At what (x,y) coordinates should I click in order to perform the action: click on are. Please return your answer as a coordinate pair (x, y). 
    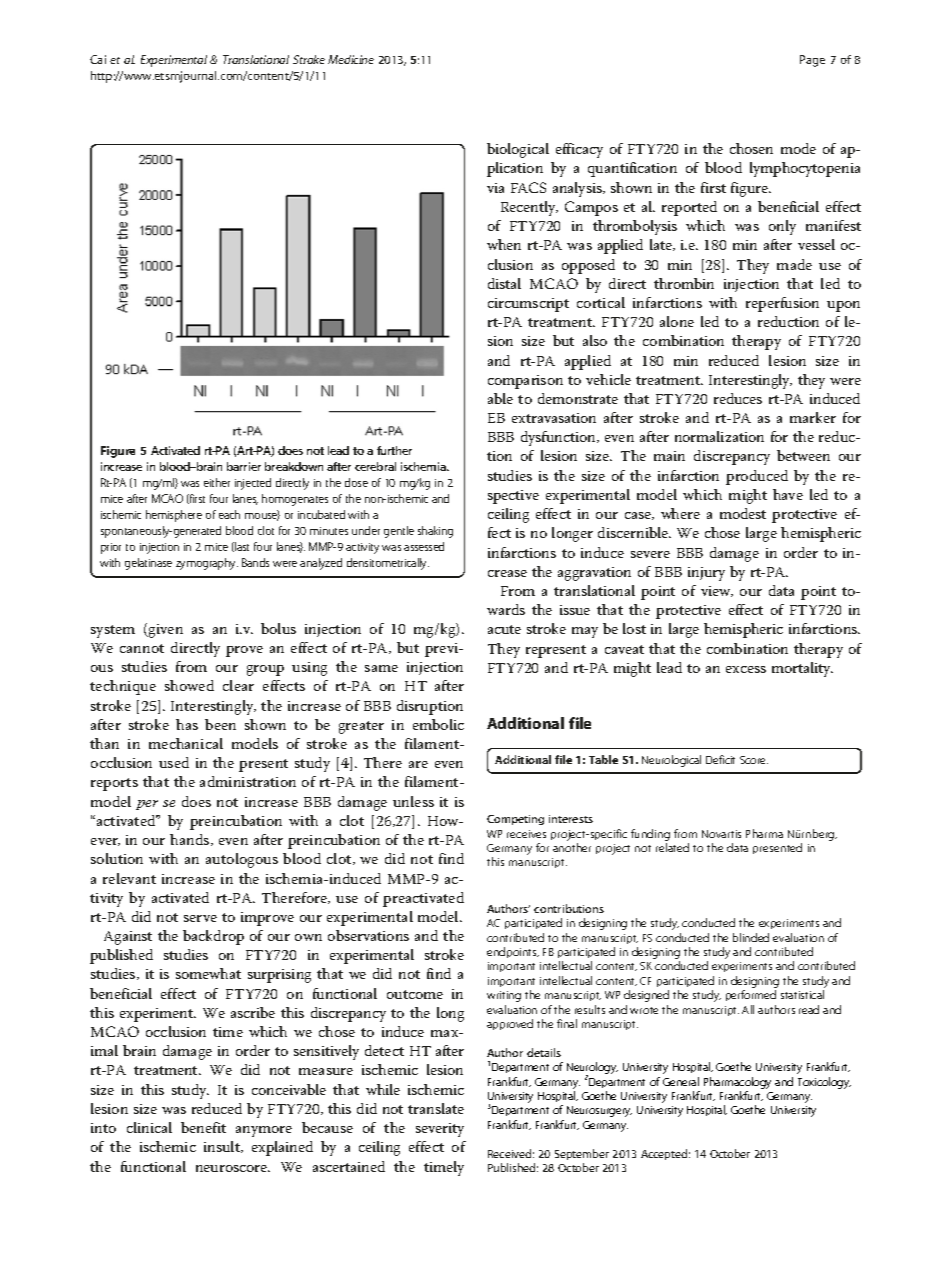
    Looking at the image, I should click on (418, 764).
